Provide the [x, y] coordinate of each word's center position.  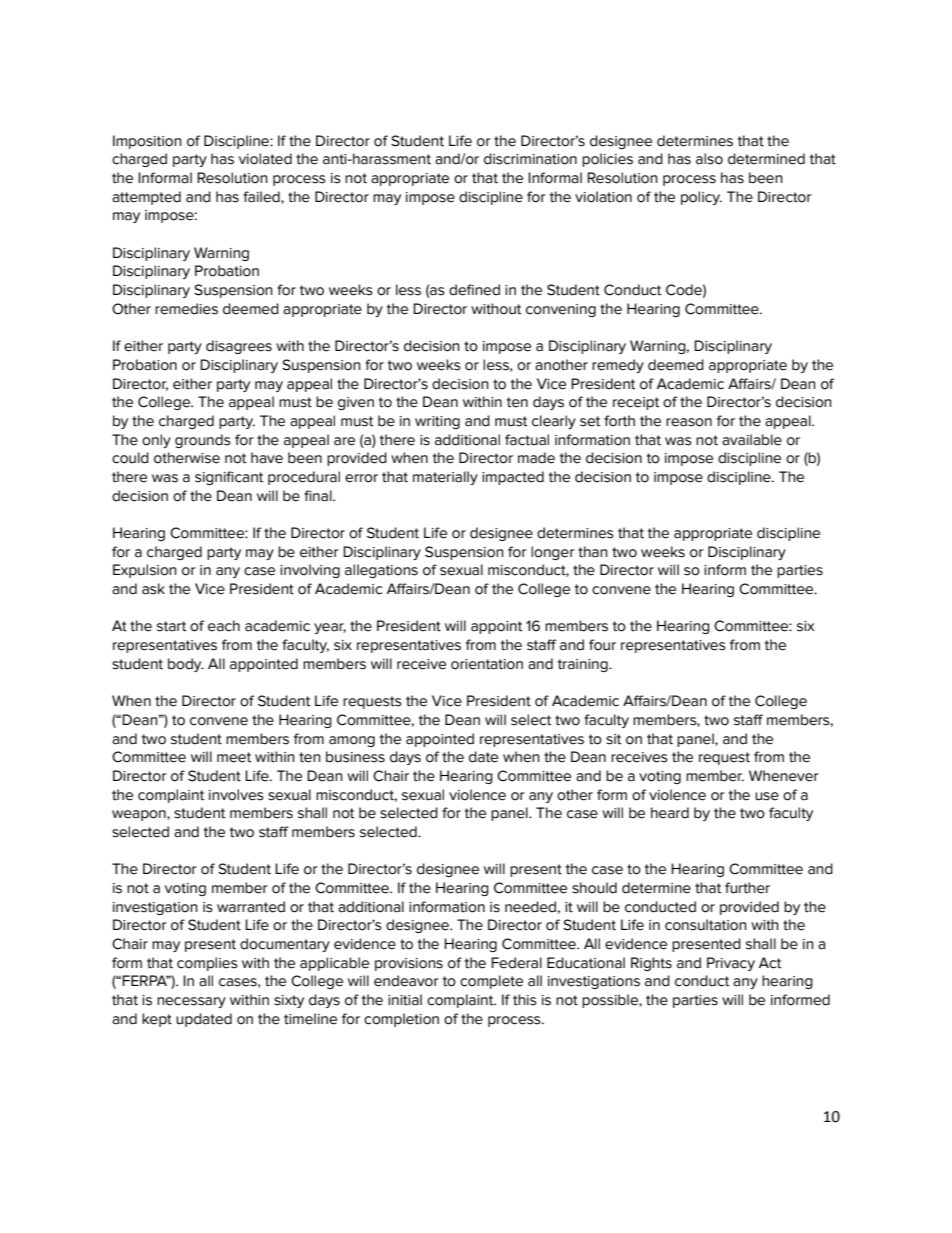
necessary [191, 1002]
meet [234, 757]
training [584, 665]
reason [689, 422]
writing [437, 422]
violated [265, 159]
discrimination [530, 159]
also [709, 159]
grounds [203, 441]
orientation [487, 664]
